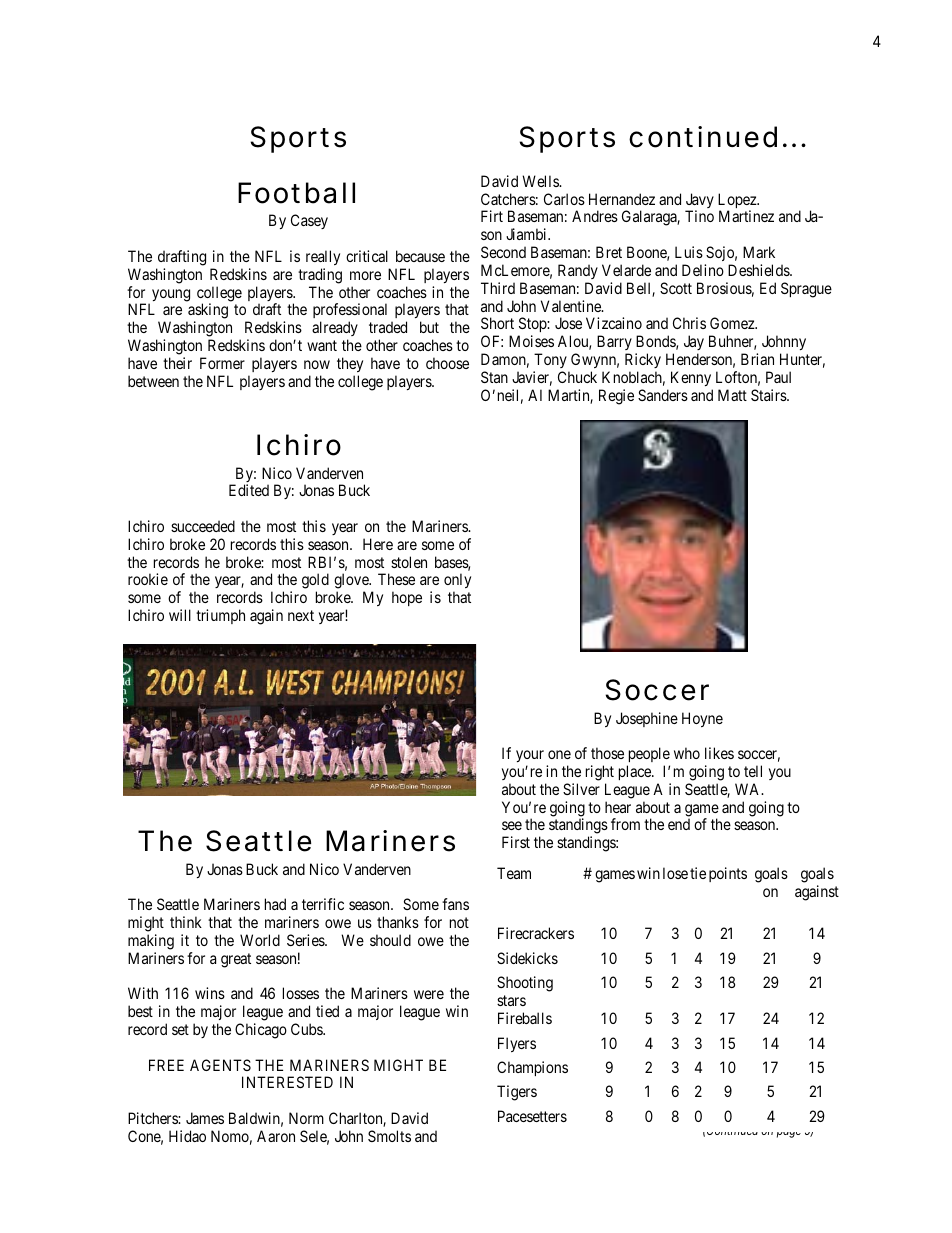  I want to click on Matt, so click(732, 395).
